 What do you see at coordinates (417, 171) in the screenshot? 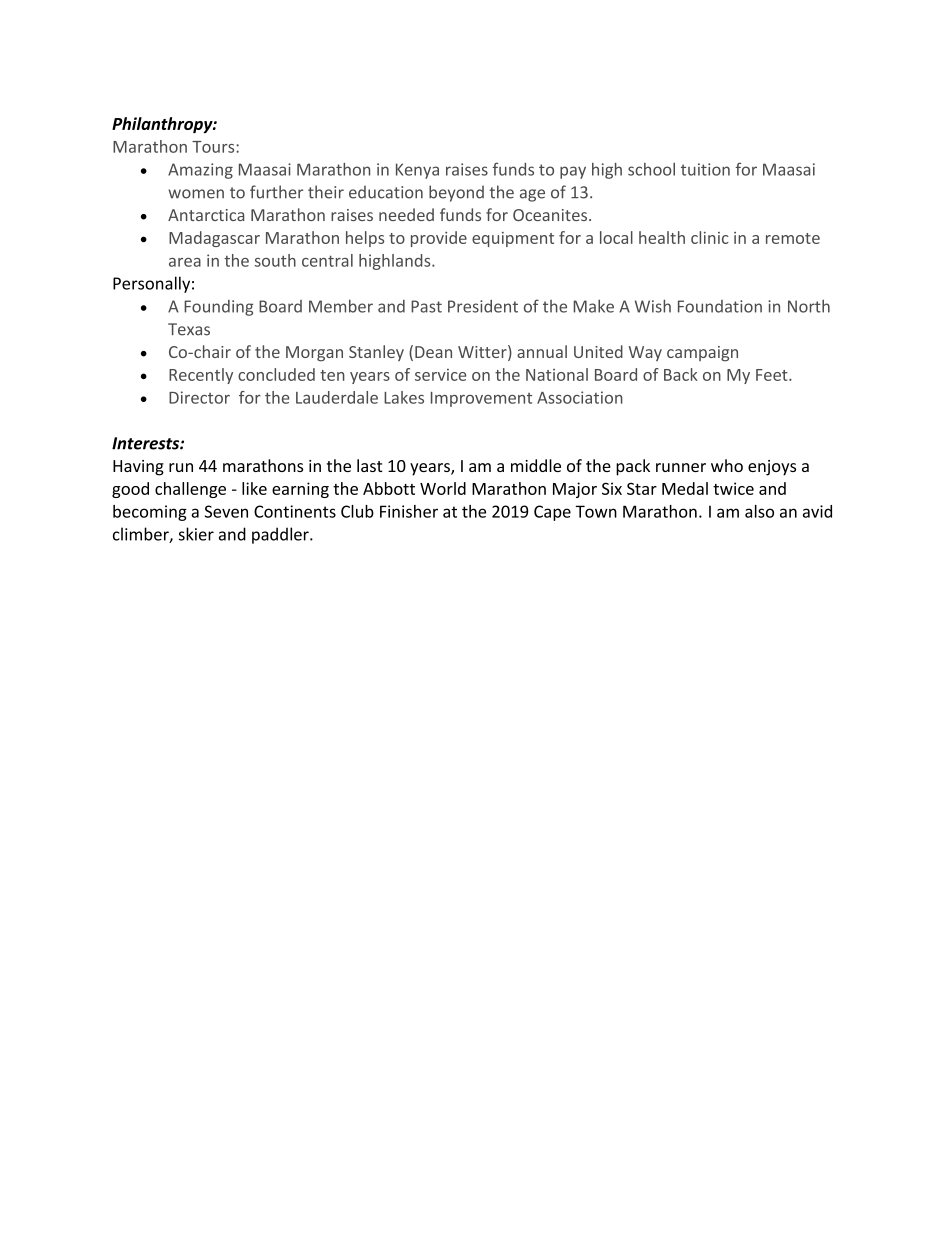
I see `Kenya` at bounding box center [417, 171].
